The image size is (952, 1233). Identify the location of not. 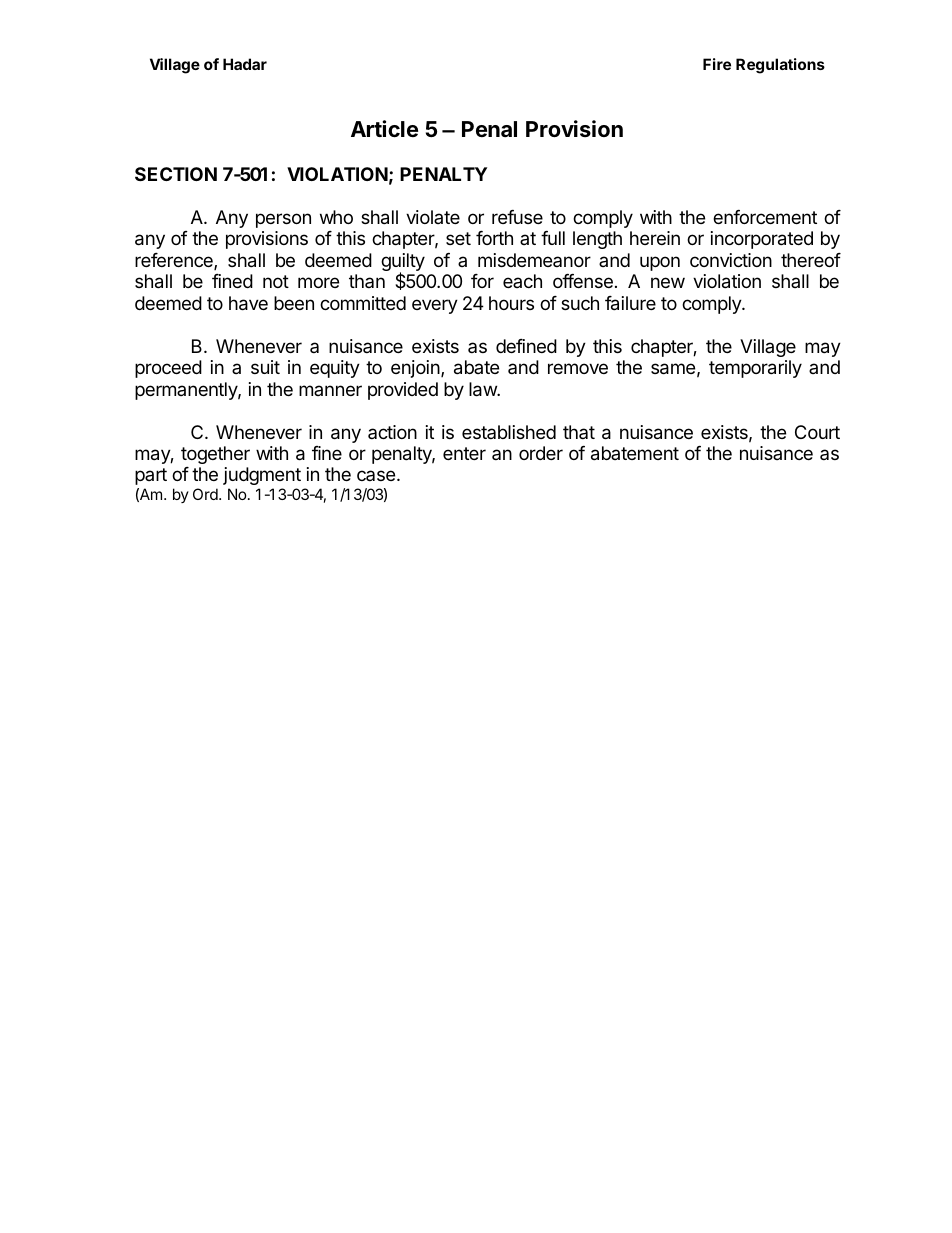
(276, 281).
